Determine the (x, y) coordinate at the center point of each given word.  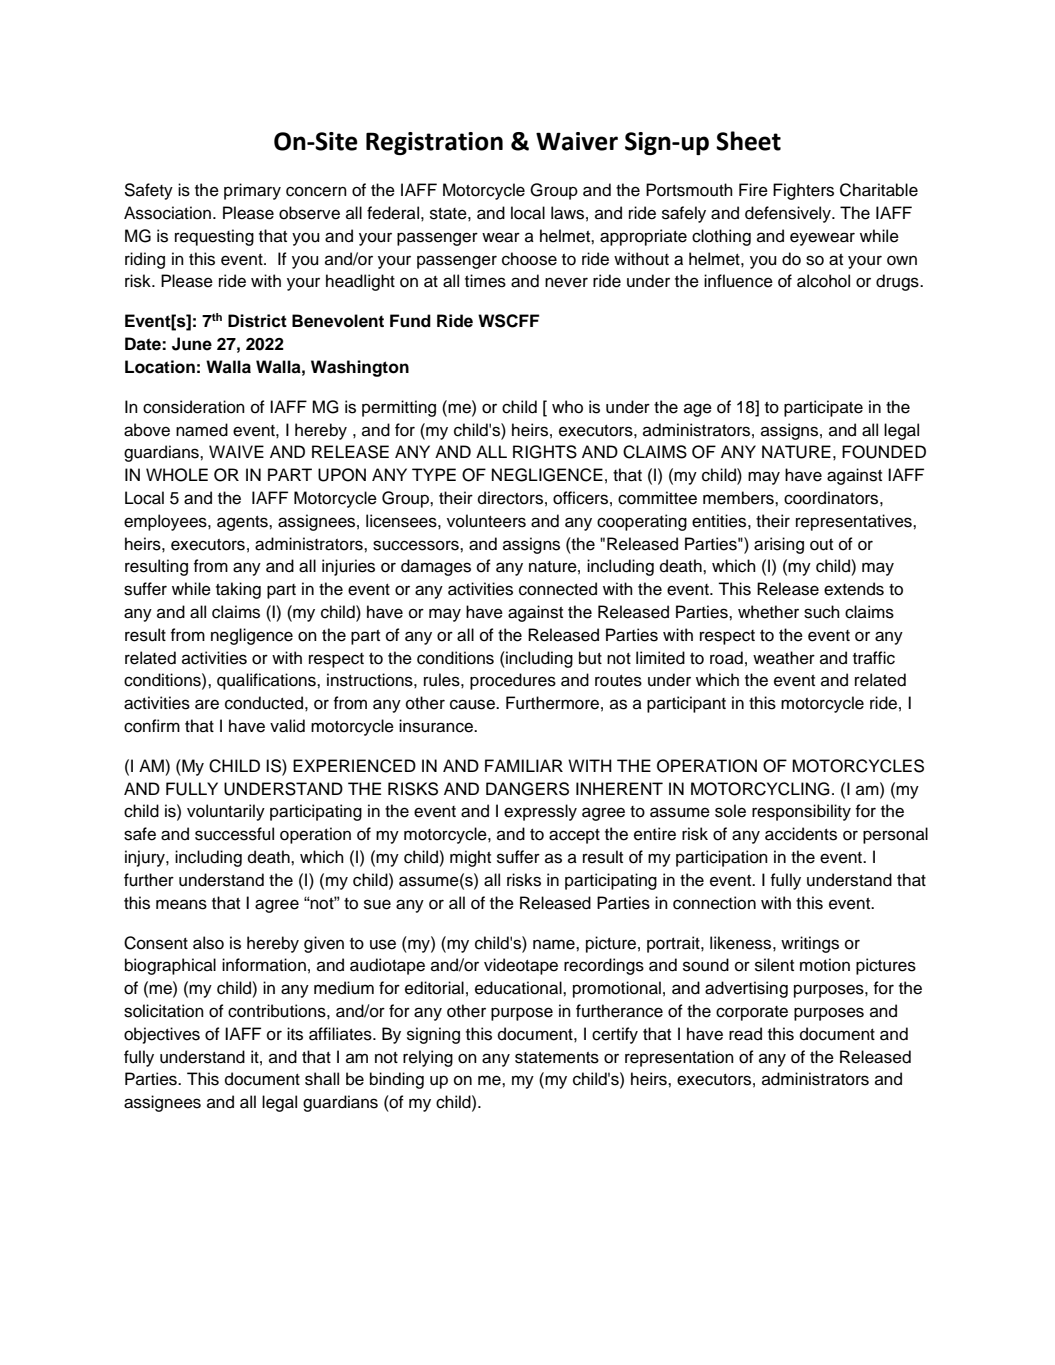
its (295, 1034)
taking (238, 590)
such (822, 612)
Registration (434, 143)
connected (558, 589)
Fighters (803, 191)
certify (615, 1035)
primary (252, 191)
